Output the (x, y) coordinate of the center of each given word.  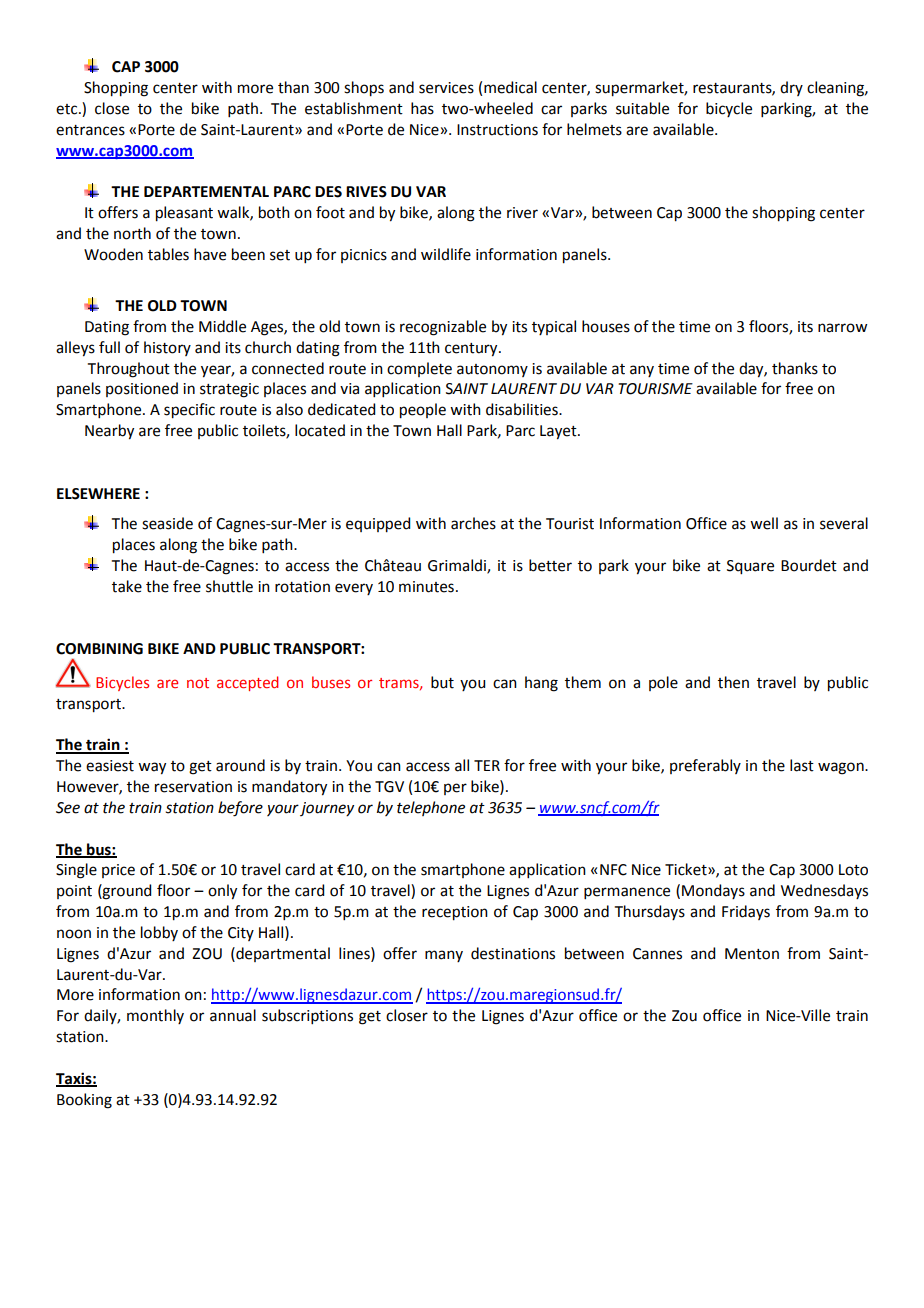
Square (750, 567)
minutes (426, 587)
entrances (90, 130)
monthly (155, 1016)
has (422, 108)
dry (791, 88)
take (127, 586)
